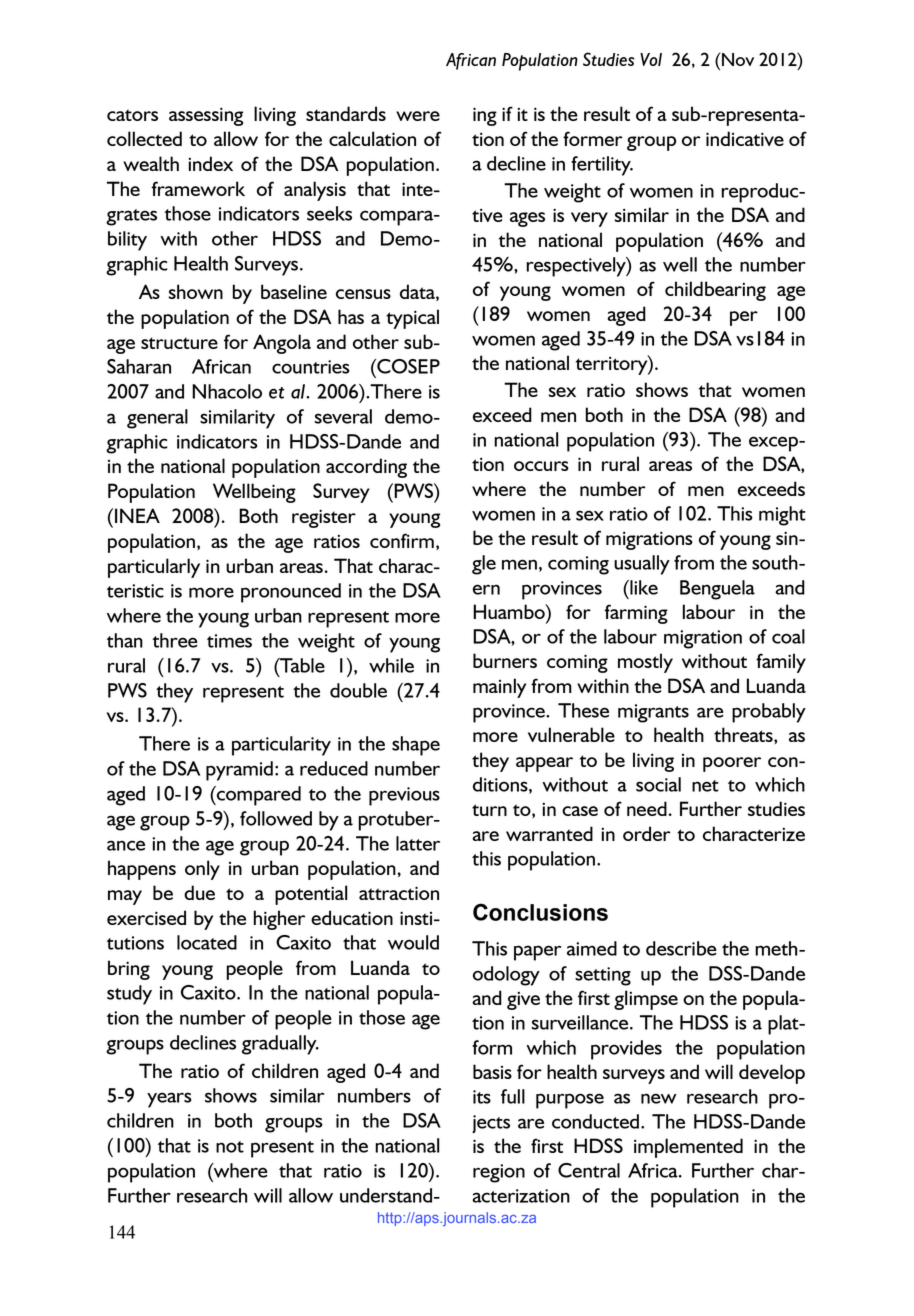 Image resolution: width=914 pixels, height=1316 pixels. I want to click on structure, so click(179, 343).
